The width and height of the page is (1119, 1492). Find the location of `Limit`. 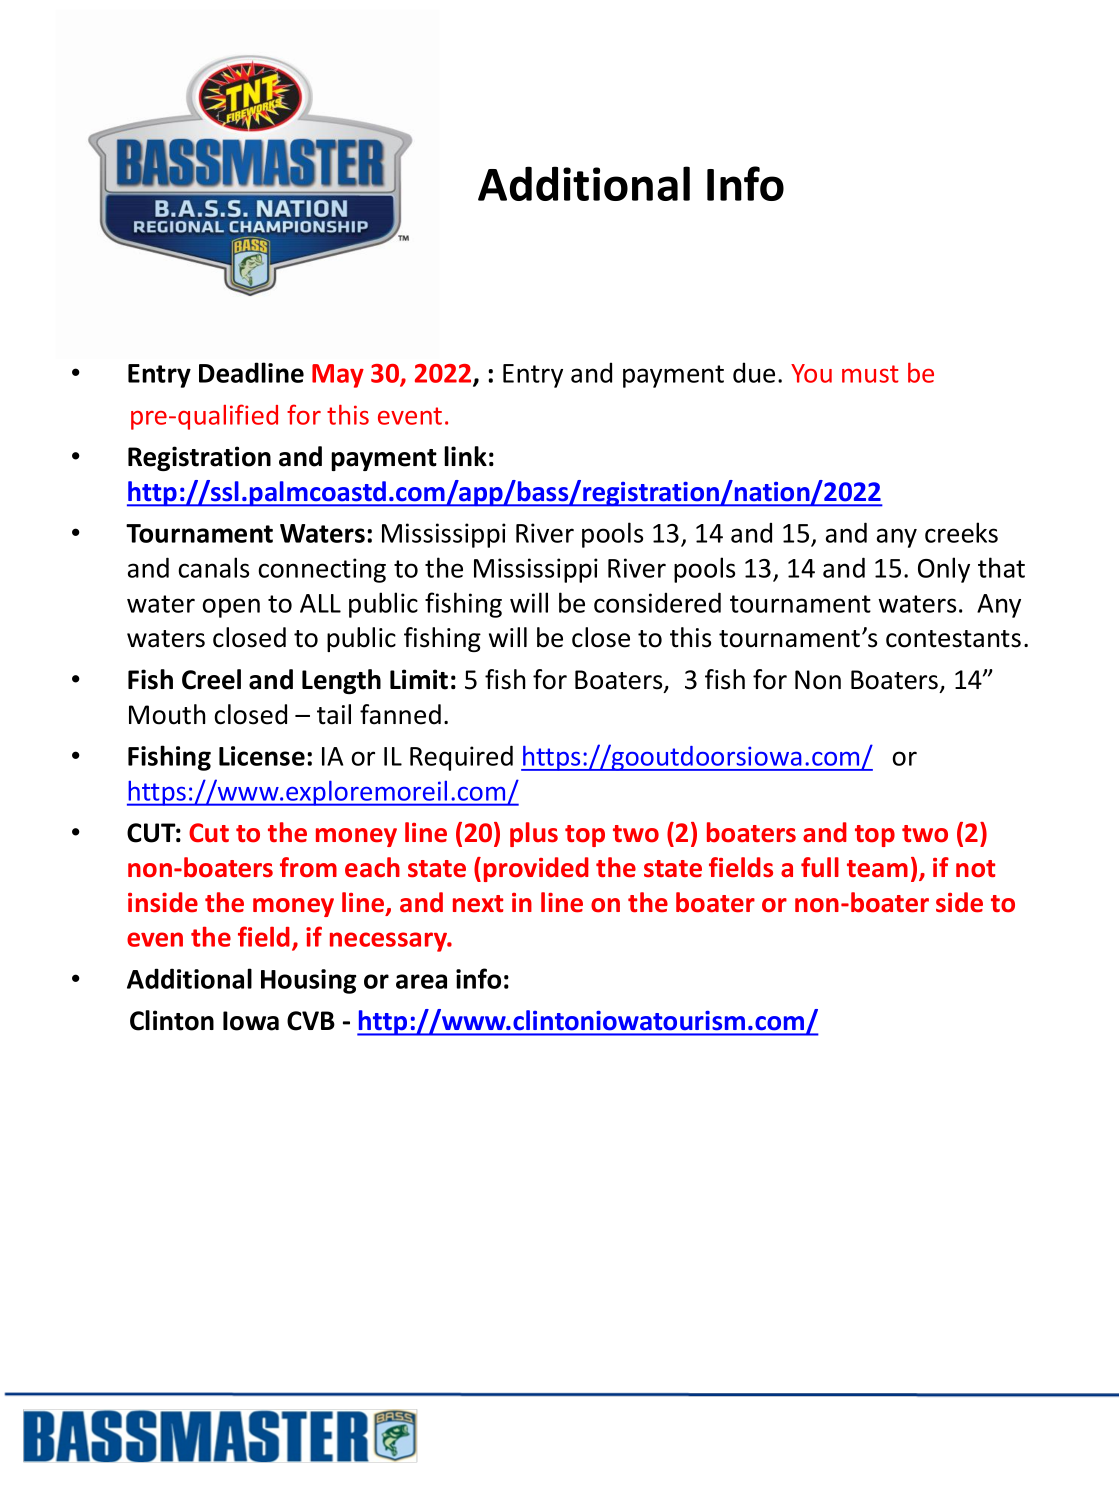

Limit is located at coordinates (419, 679).
